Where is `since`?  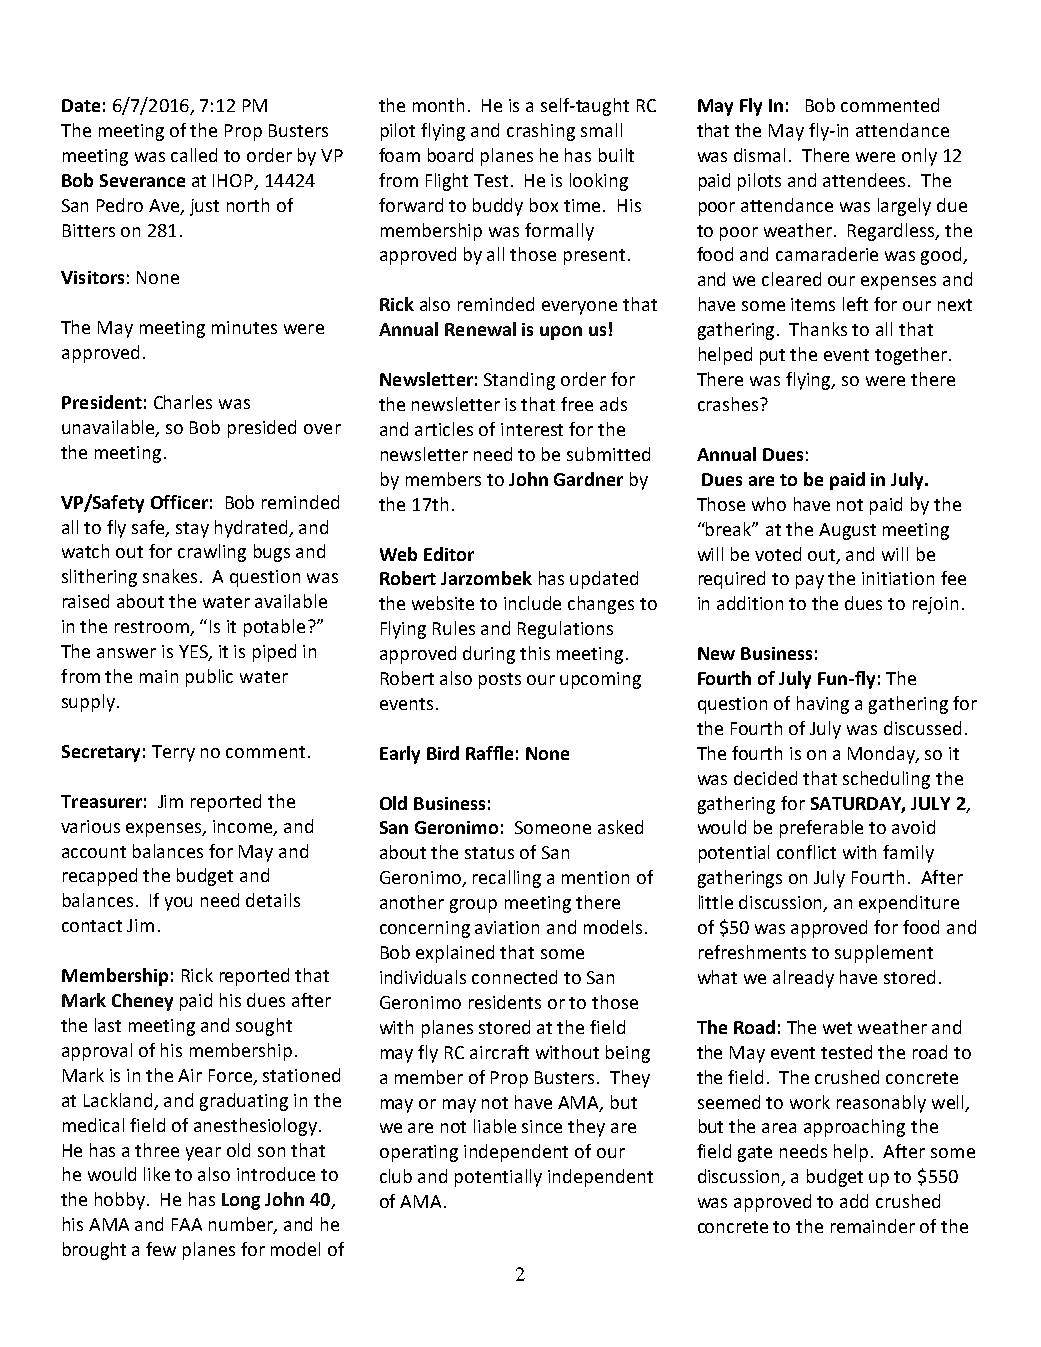
since is located at coordinates (542, 1126).
